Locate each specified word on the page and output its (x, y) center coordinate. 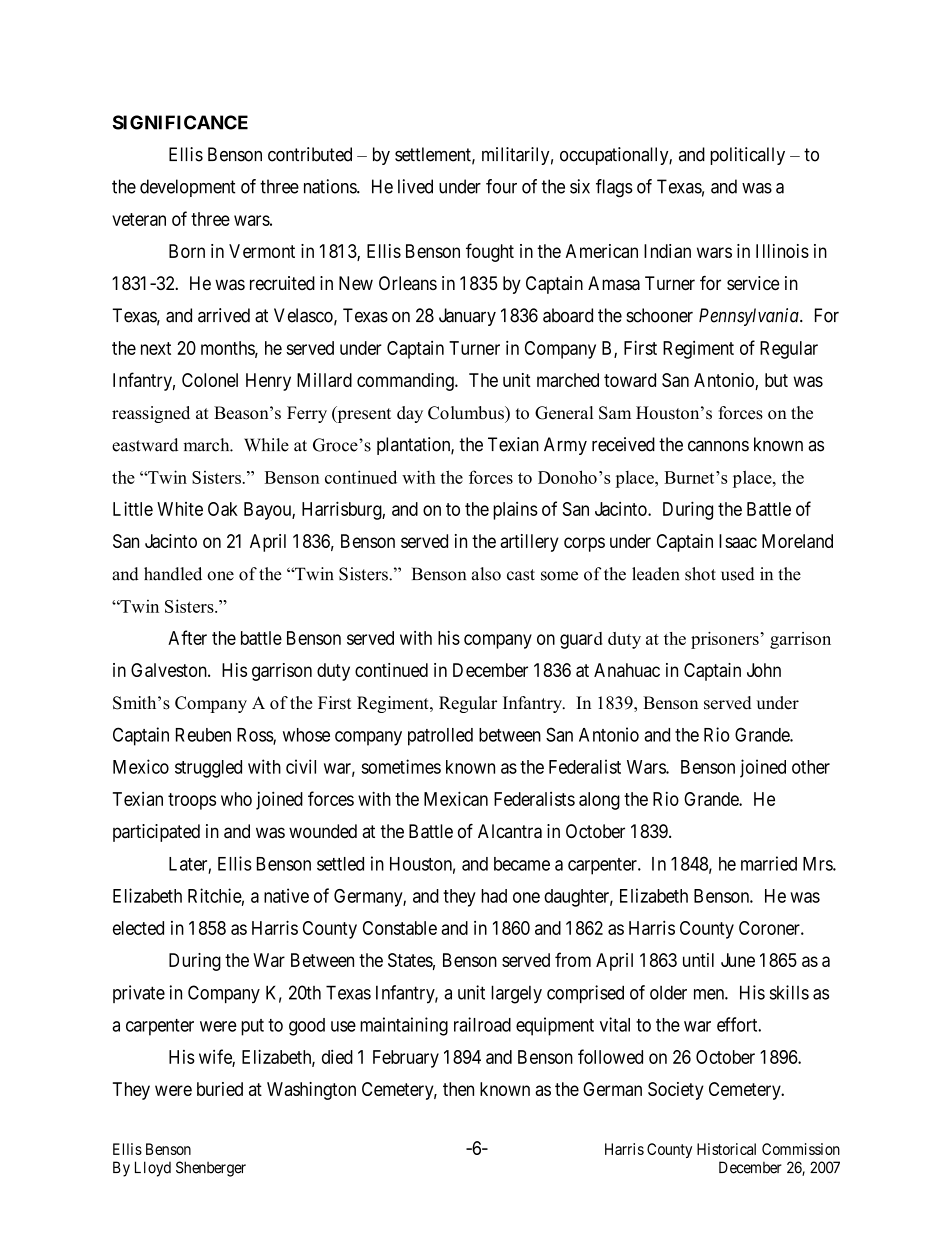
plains (515, 511)
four (501, 186)
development (187, 188)
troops (192, 801)
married (769, 863)
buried (220, 1089)
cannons (718, 446)
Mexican (456, 798)
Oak (223, 509)
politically (747, 156)
